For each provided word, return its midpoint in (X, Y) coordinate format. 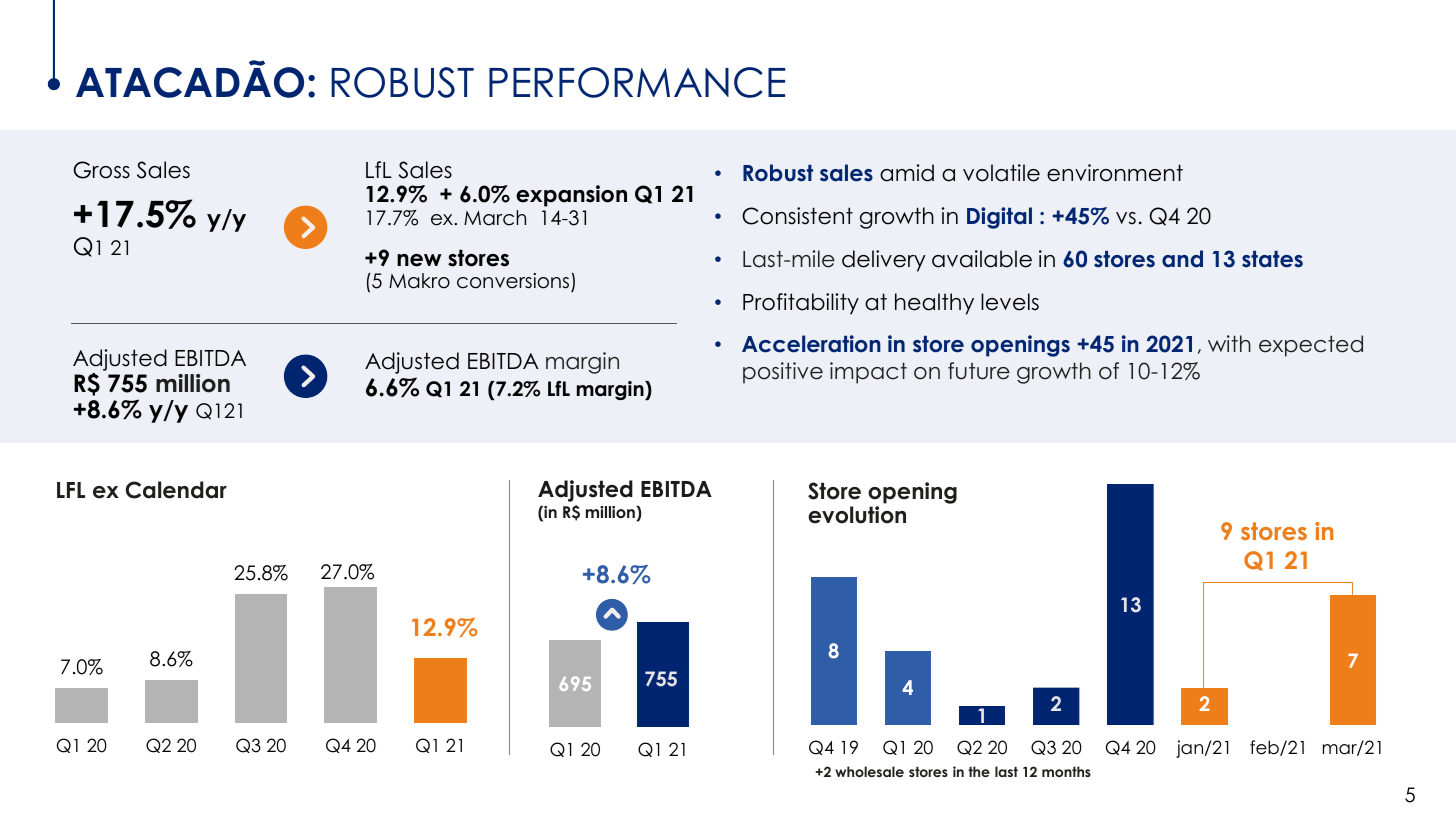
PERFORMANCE (637, 82)
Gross (101, 170)
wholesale (869, 771)
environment (1115, 173)
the (979, 771)
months (1066, 771)
